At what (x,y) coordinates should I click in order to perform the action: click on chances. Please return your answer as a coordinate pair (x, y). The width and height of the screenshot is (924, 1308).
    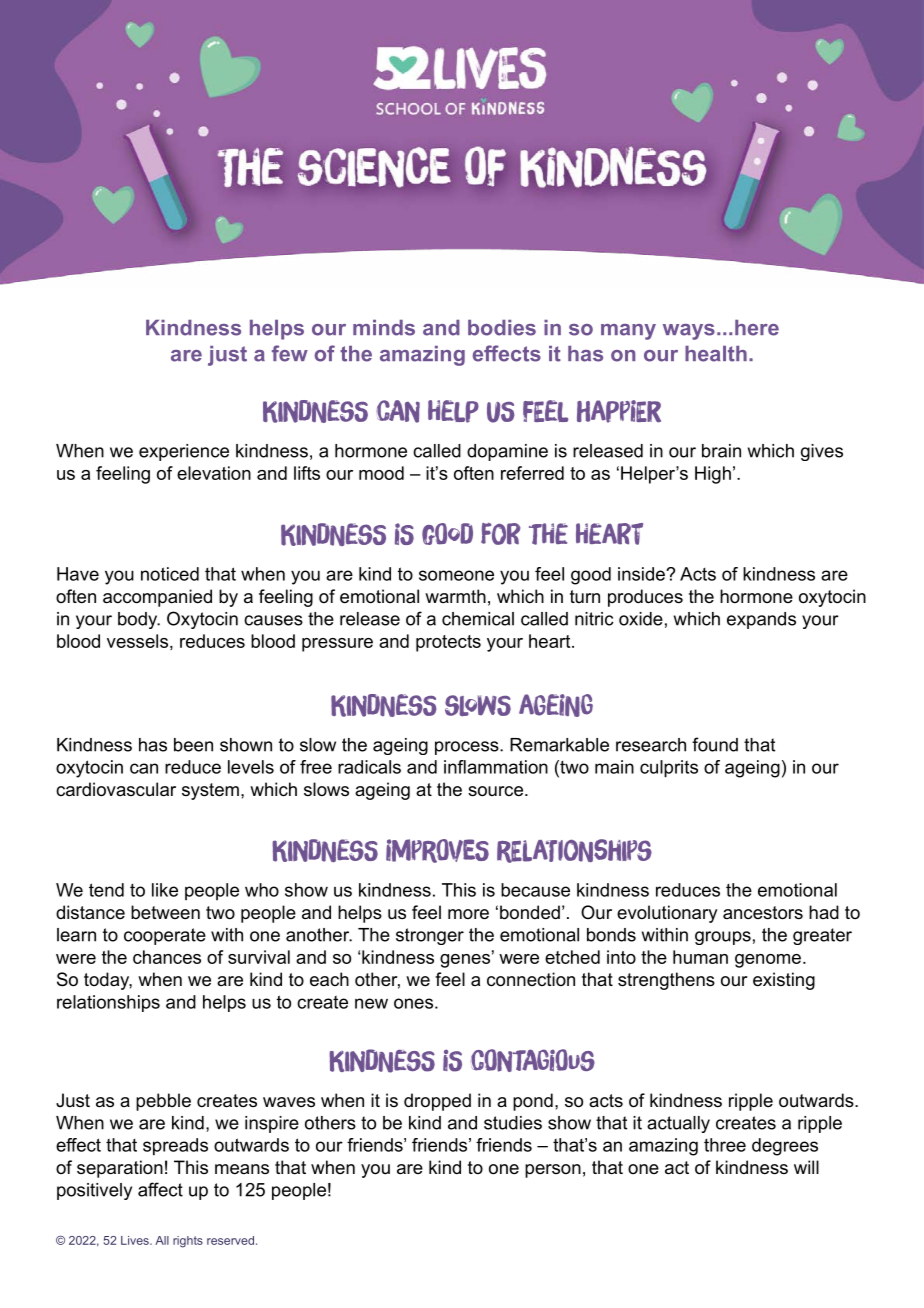
    Looking at the image, I should click on (167, 957).
